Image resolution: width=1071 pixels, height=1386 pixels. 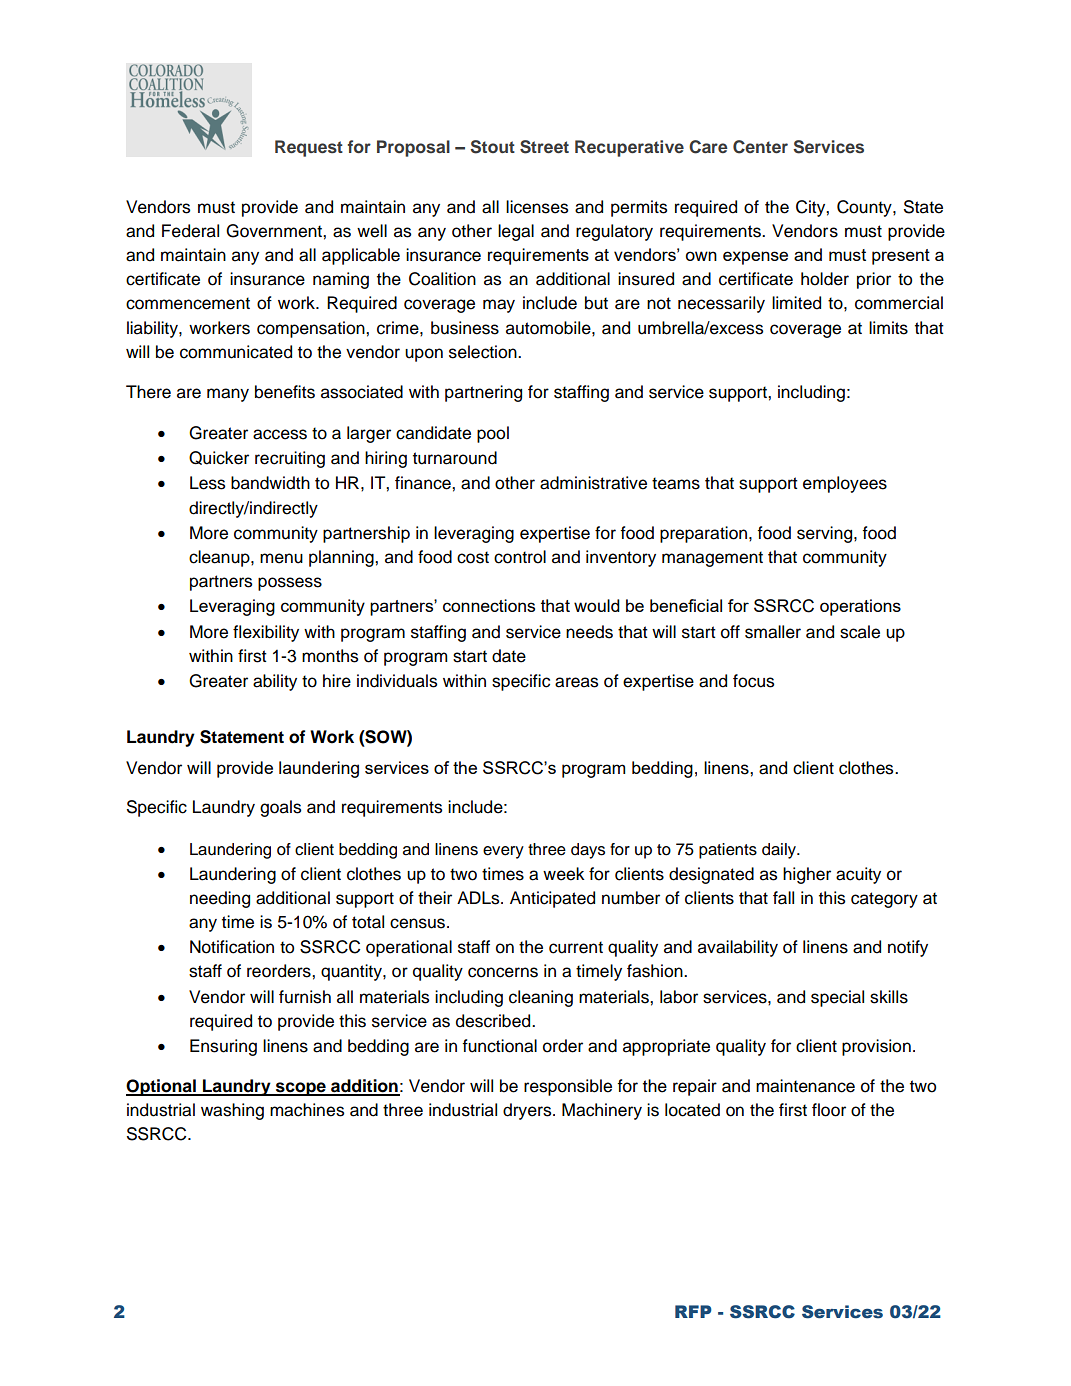 I want to click on focus, so click(x=753, y=681).
